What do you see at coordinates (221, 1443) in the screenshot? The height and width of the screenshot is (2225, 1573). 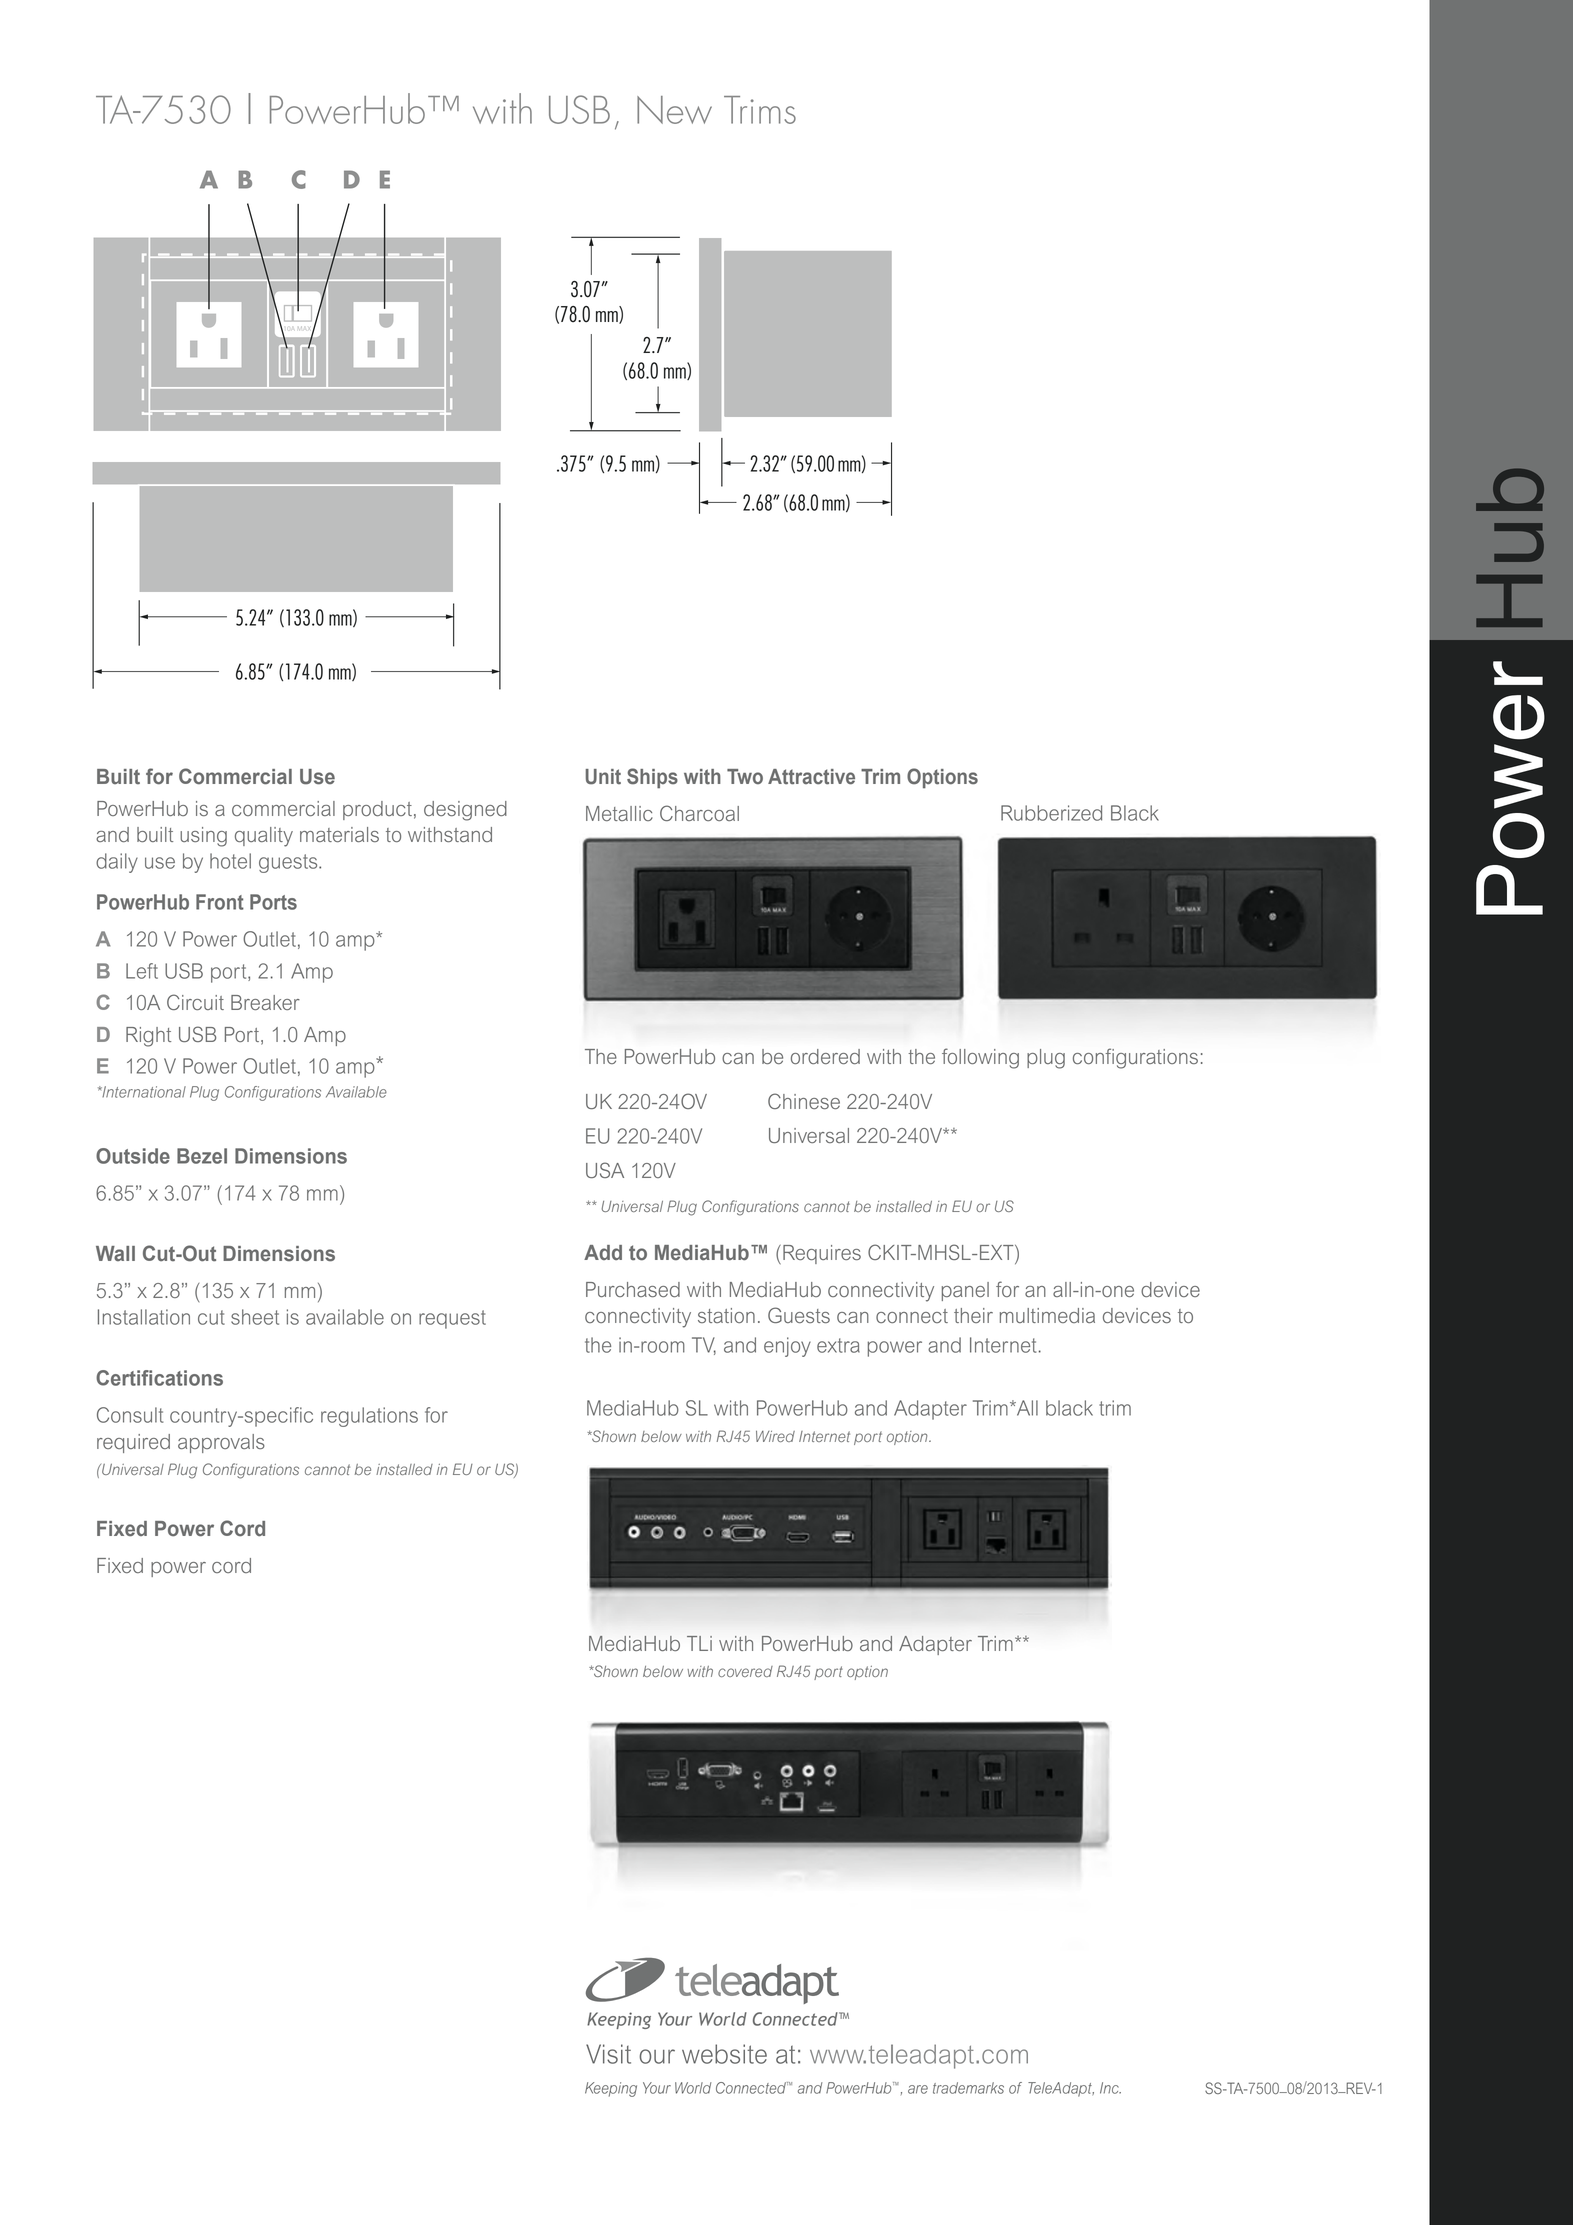 I see `approvals` at bounding box center [221, 1443].
